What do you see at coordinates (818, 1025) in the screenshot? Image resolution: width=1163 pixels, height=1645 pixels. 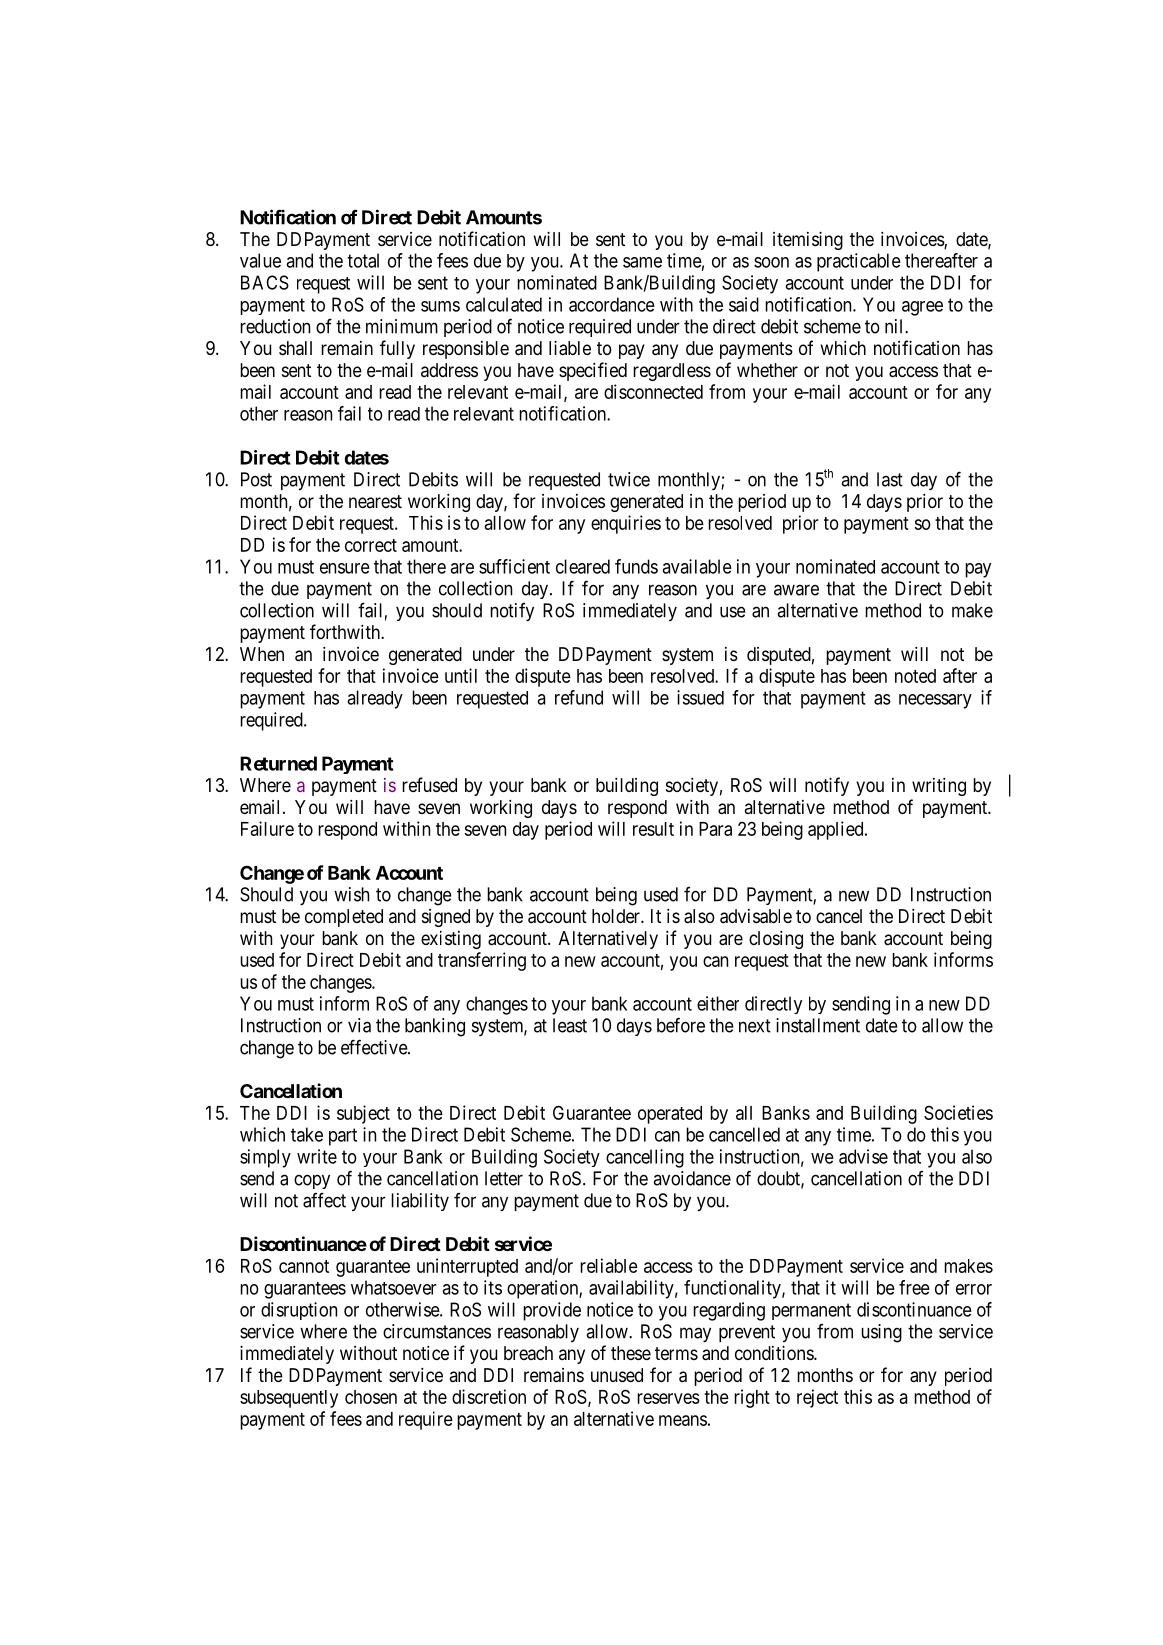 I see `installment` at bounding box center [818, 1025].
